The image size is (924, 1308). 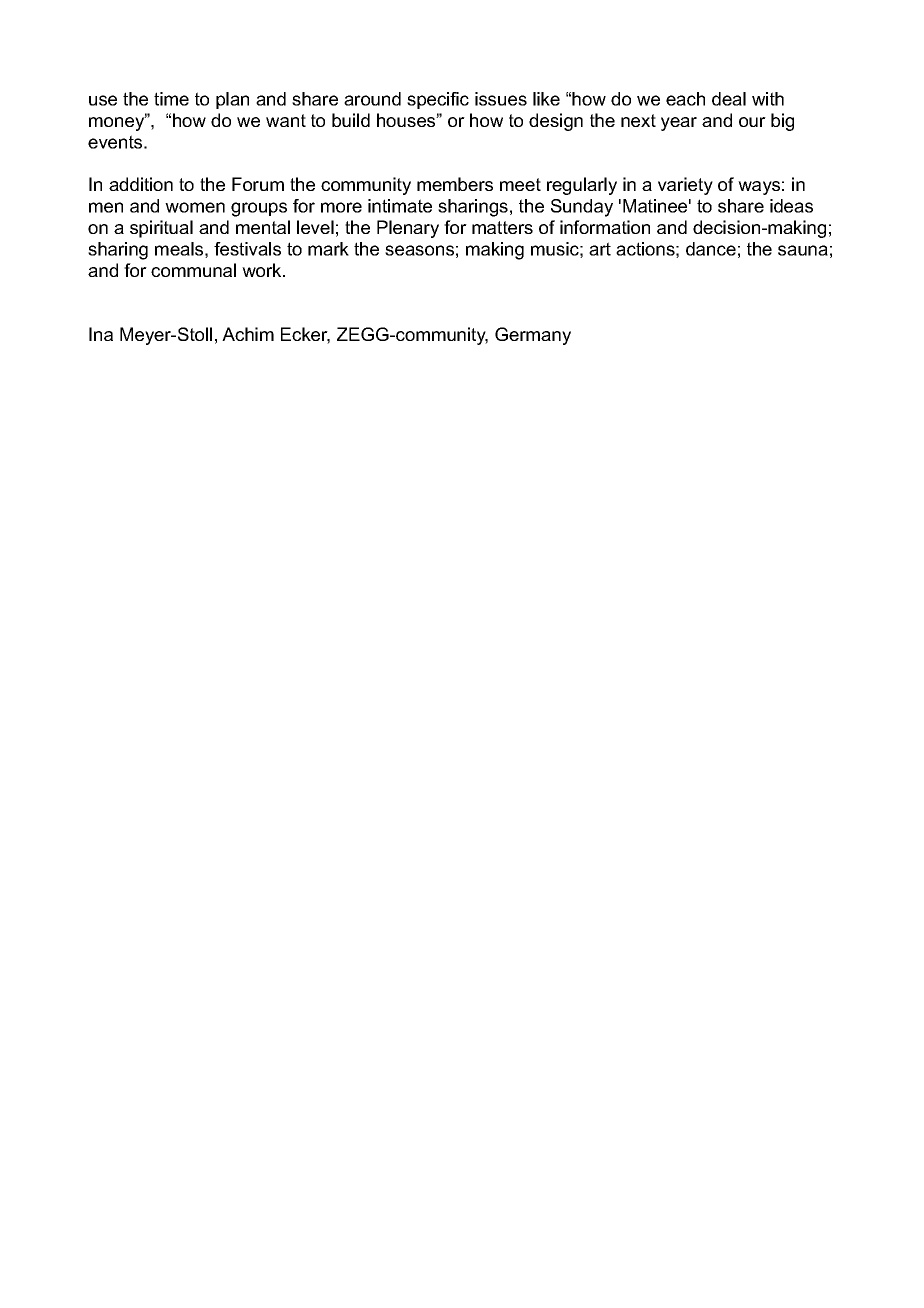 What do you see at coordinates (729, 99) in the screenshot?
I see `deal` at bounding box center [729, 99].
